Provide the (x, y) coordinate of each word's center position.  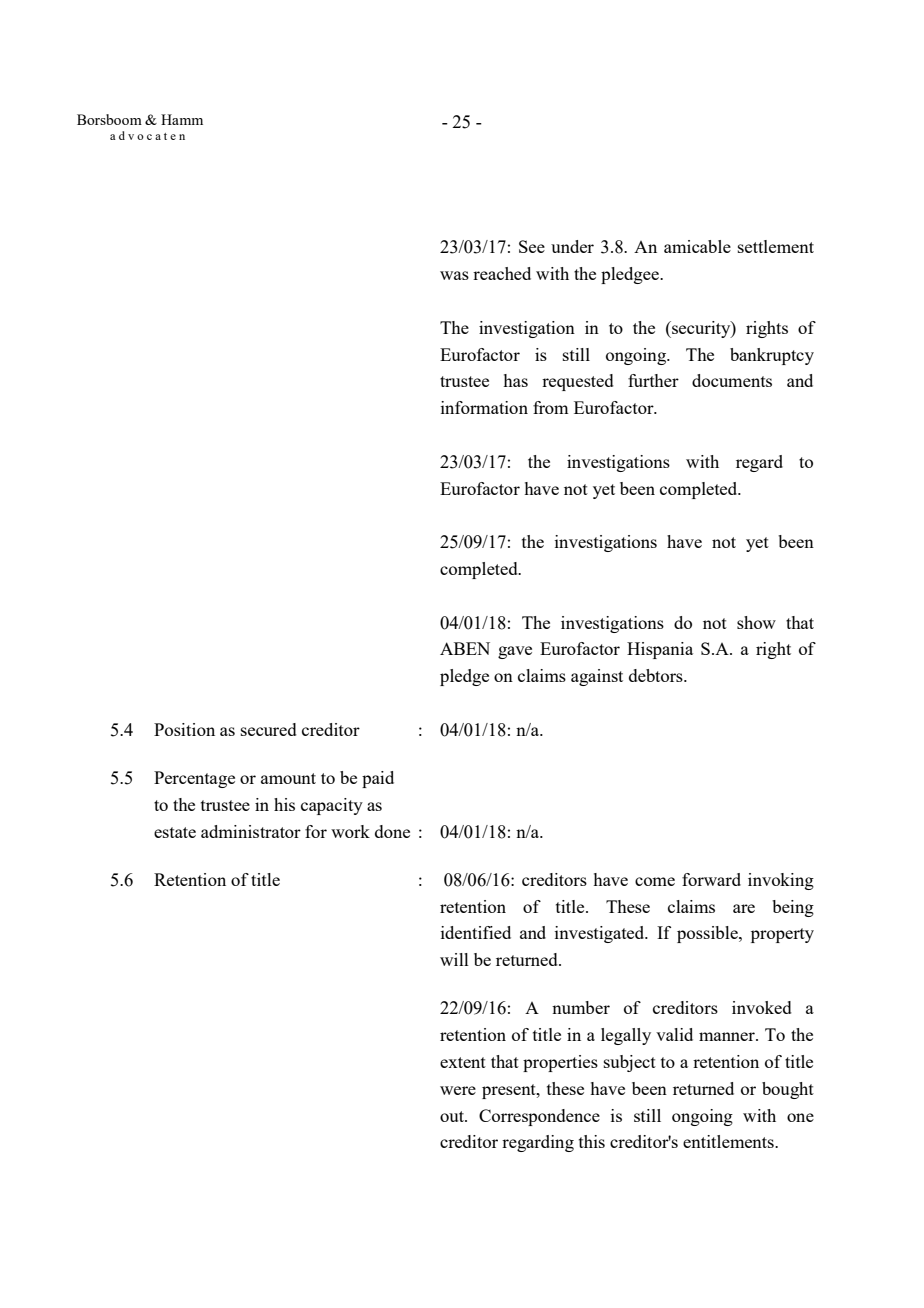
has (515, 380)
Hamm (182, 119)
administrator (251, 831)
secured (269, 729)
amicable (697, 246)
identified (476, 932)
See (532, 246)
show (756, 622)
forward (711, 879)
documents (732, 380)
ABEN (465, 648)
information (484, 407)
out (453, 1116)
